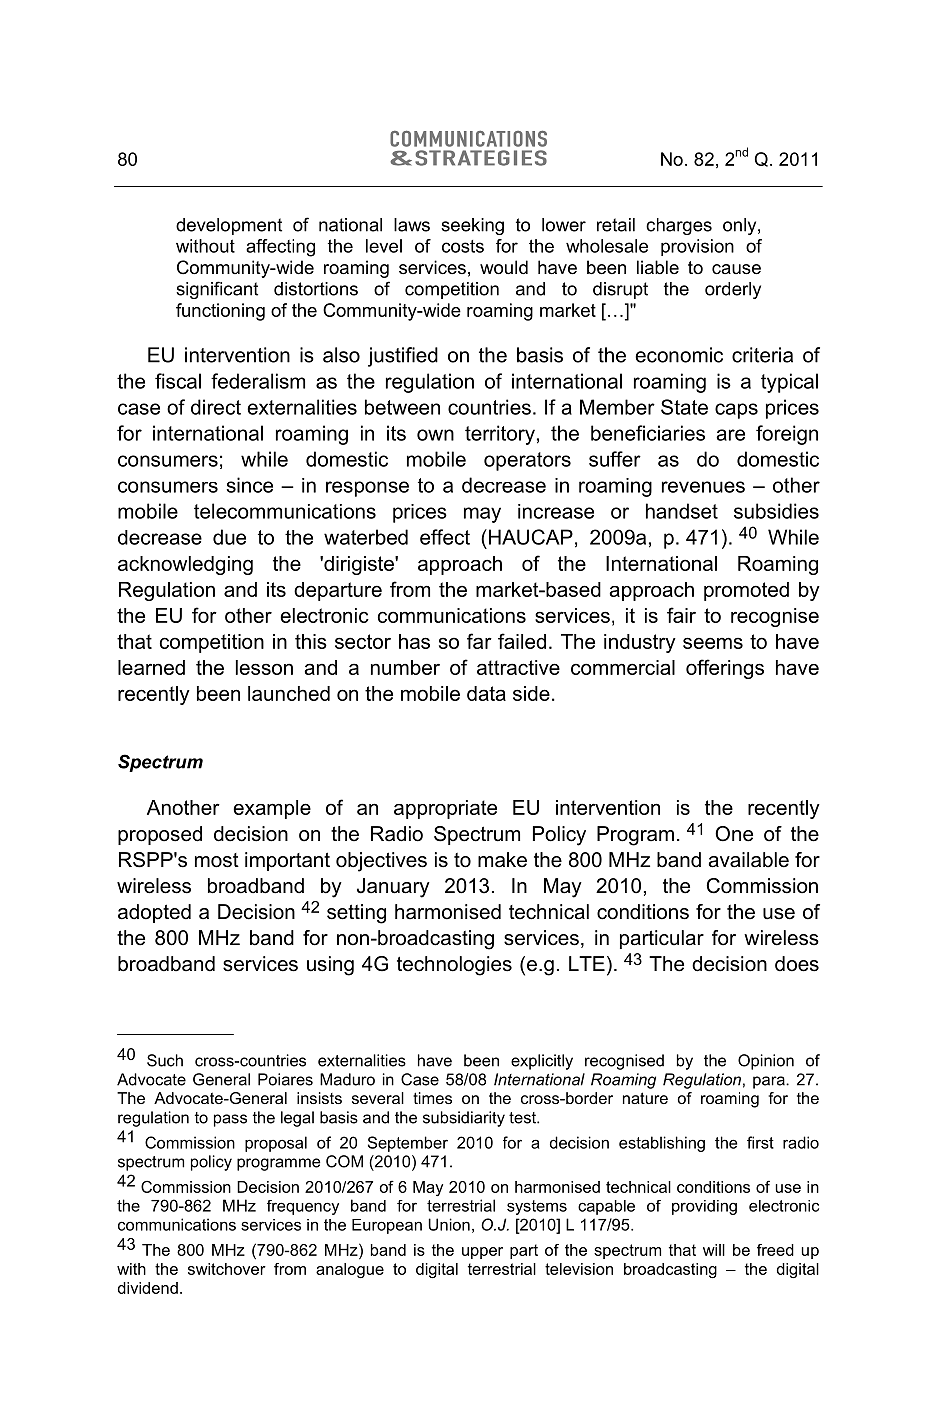  I want to click on appropriate, so click(445, 809).
